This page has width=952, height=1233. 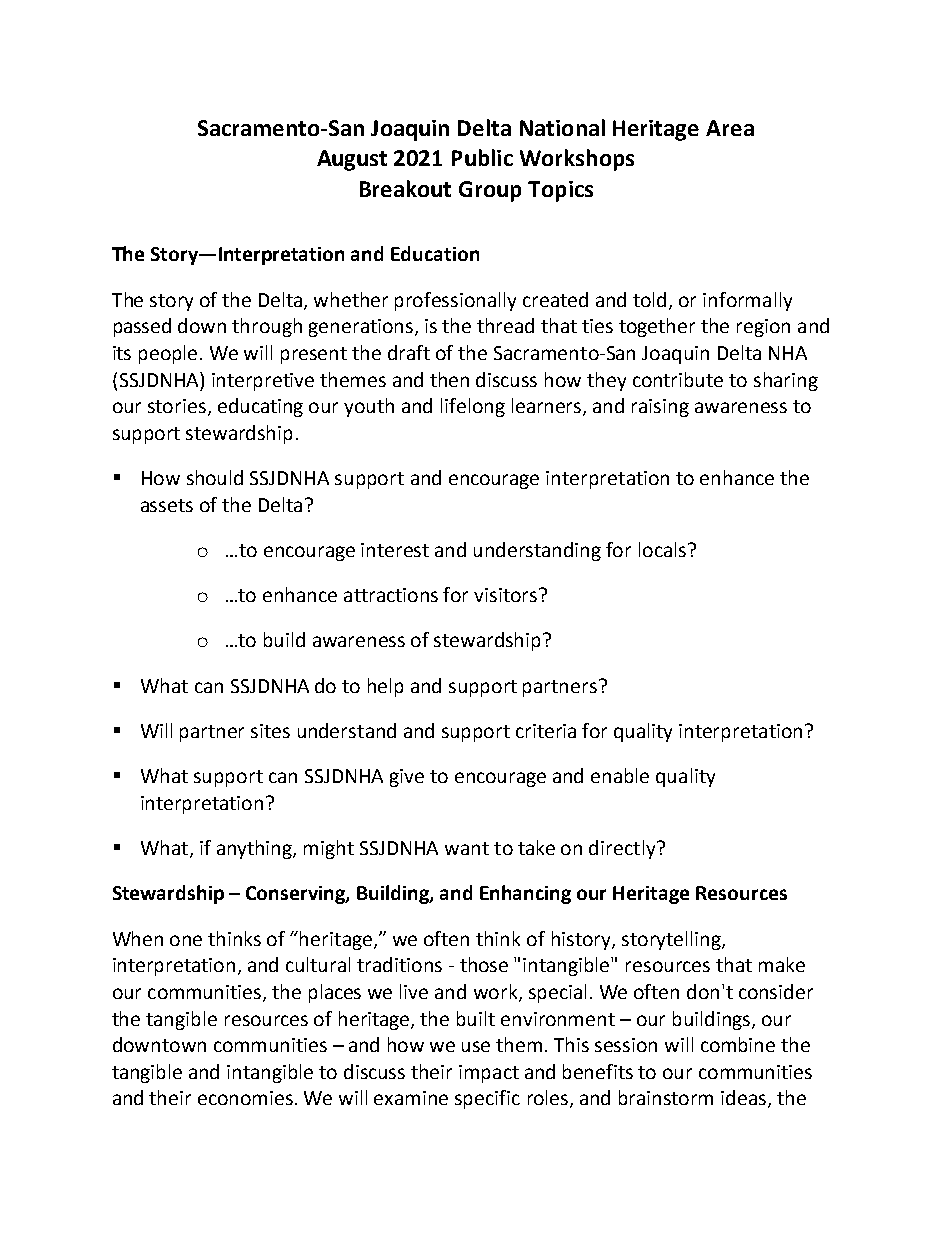 What do you see at coordinates (168, 354) in the page?
I see `people` at bounding box center [168, 354].
